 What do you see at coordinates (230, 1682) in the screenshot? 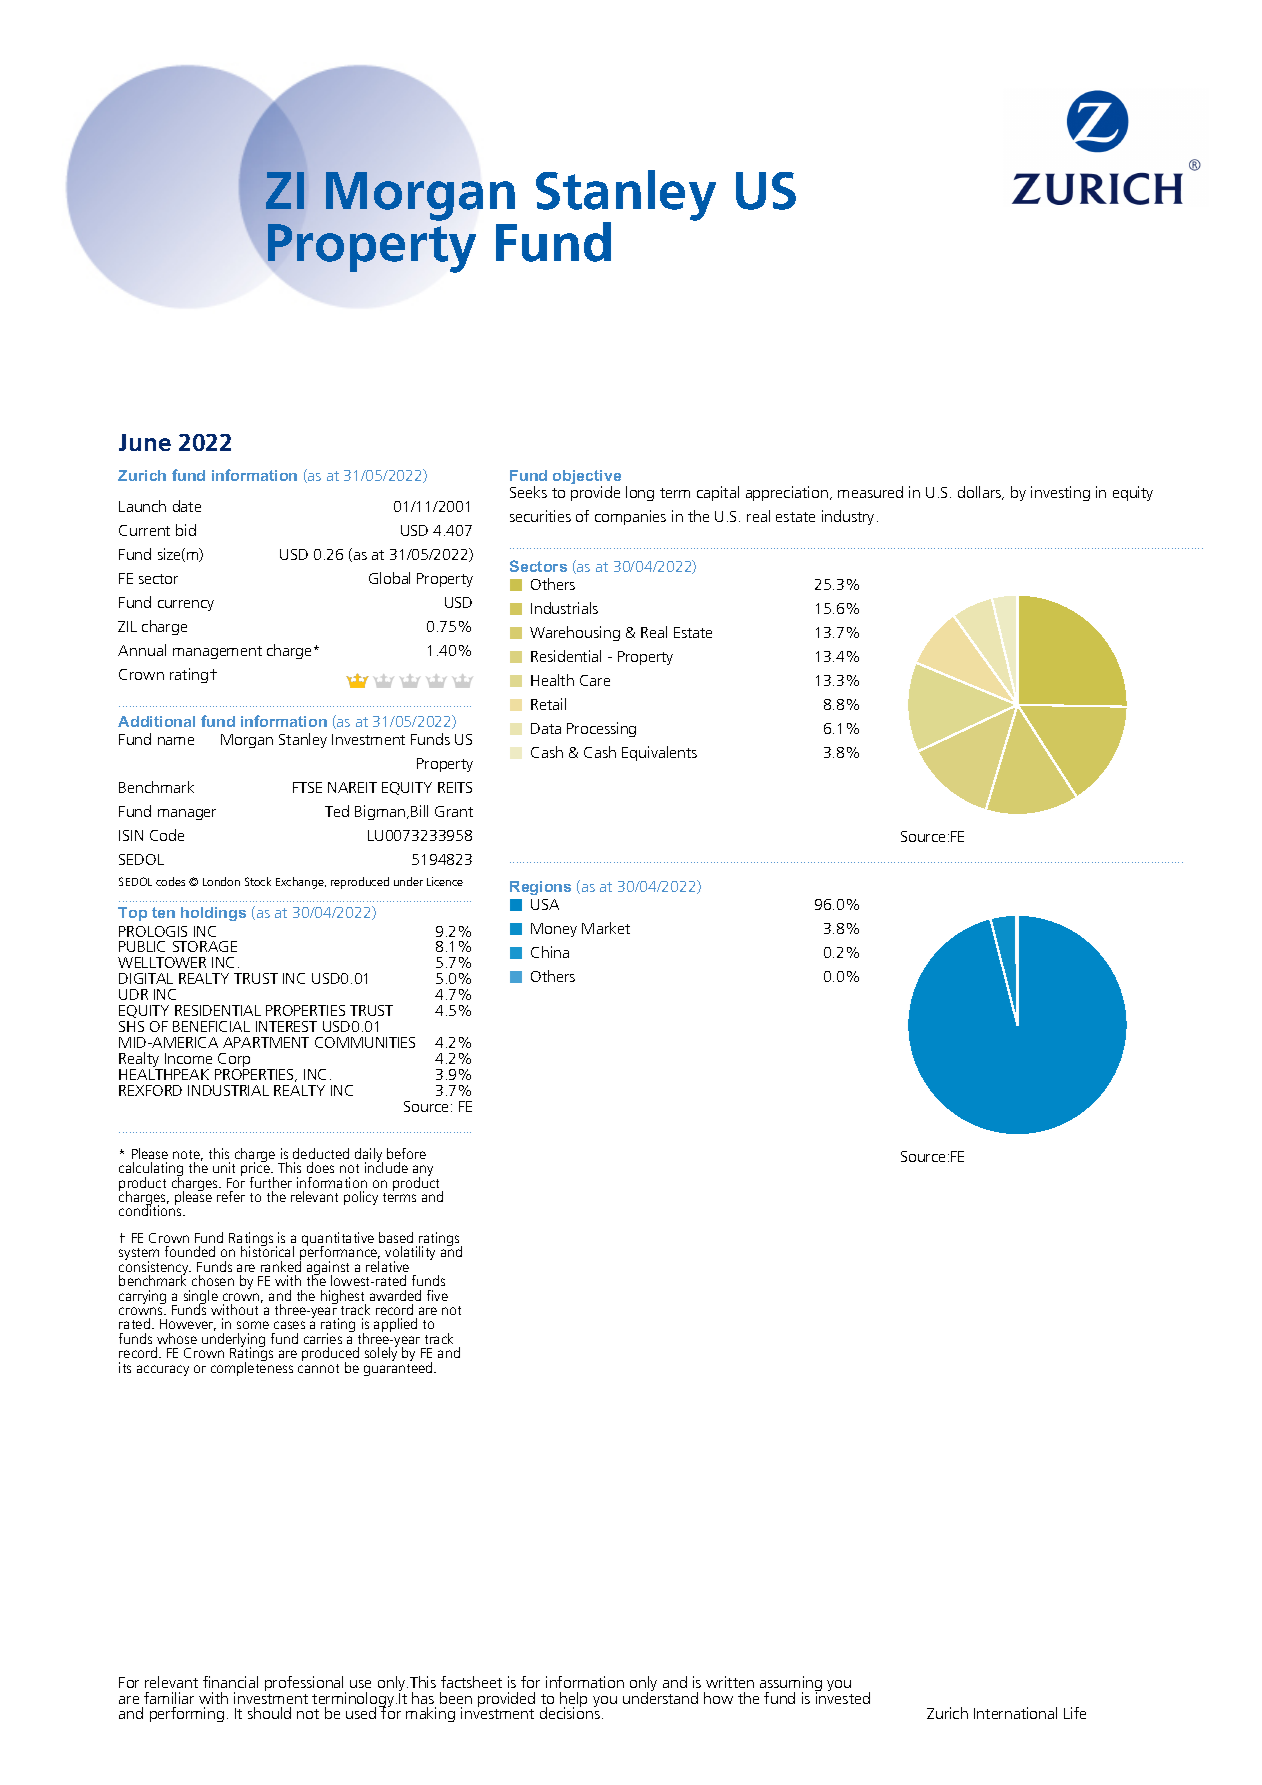
I see `financial` at bounding box center [230, 1682].
